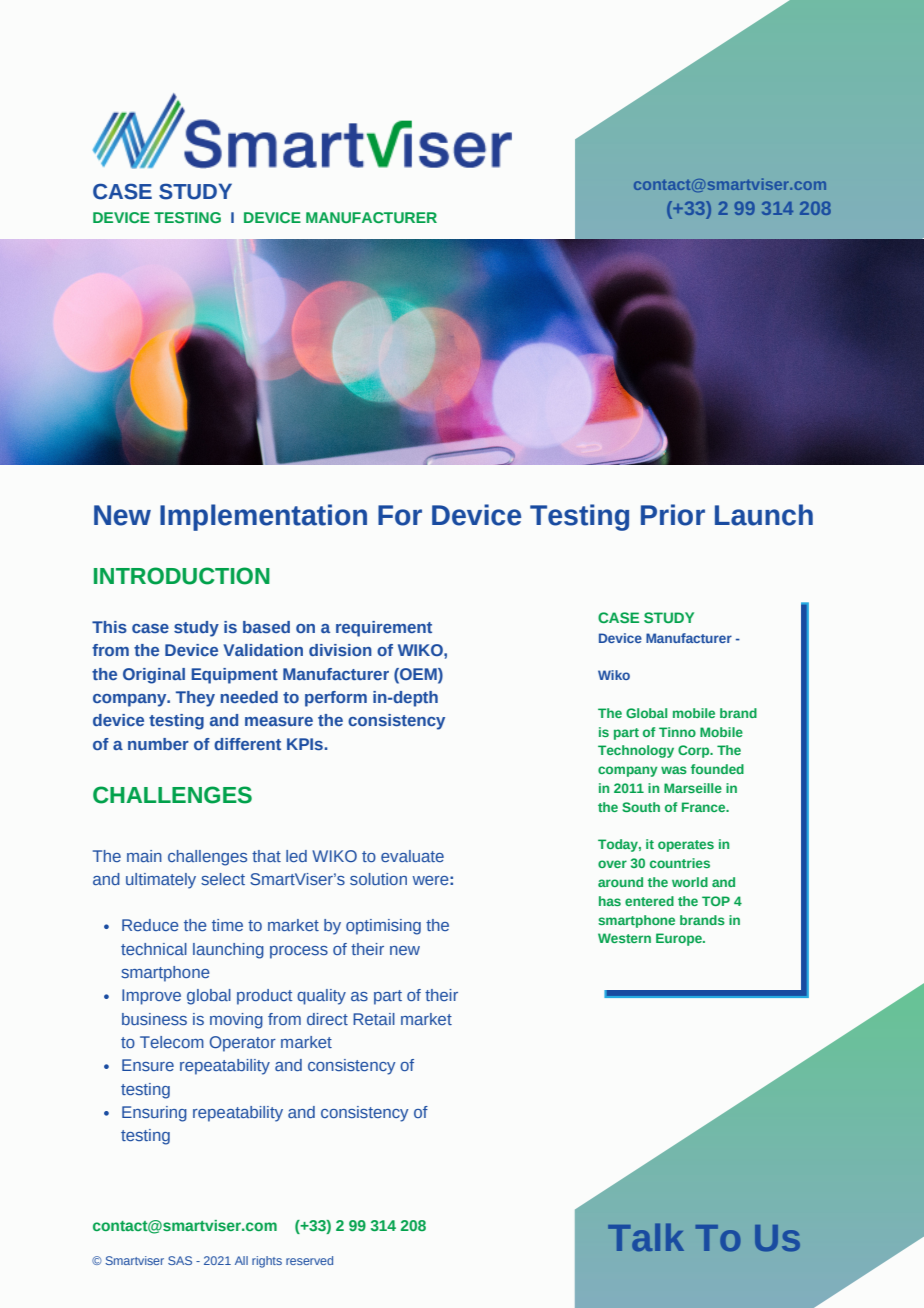  Describe the element at coordinates (182, 576) in the page. I see `INTRODUCTION` at that location.
